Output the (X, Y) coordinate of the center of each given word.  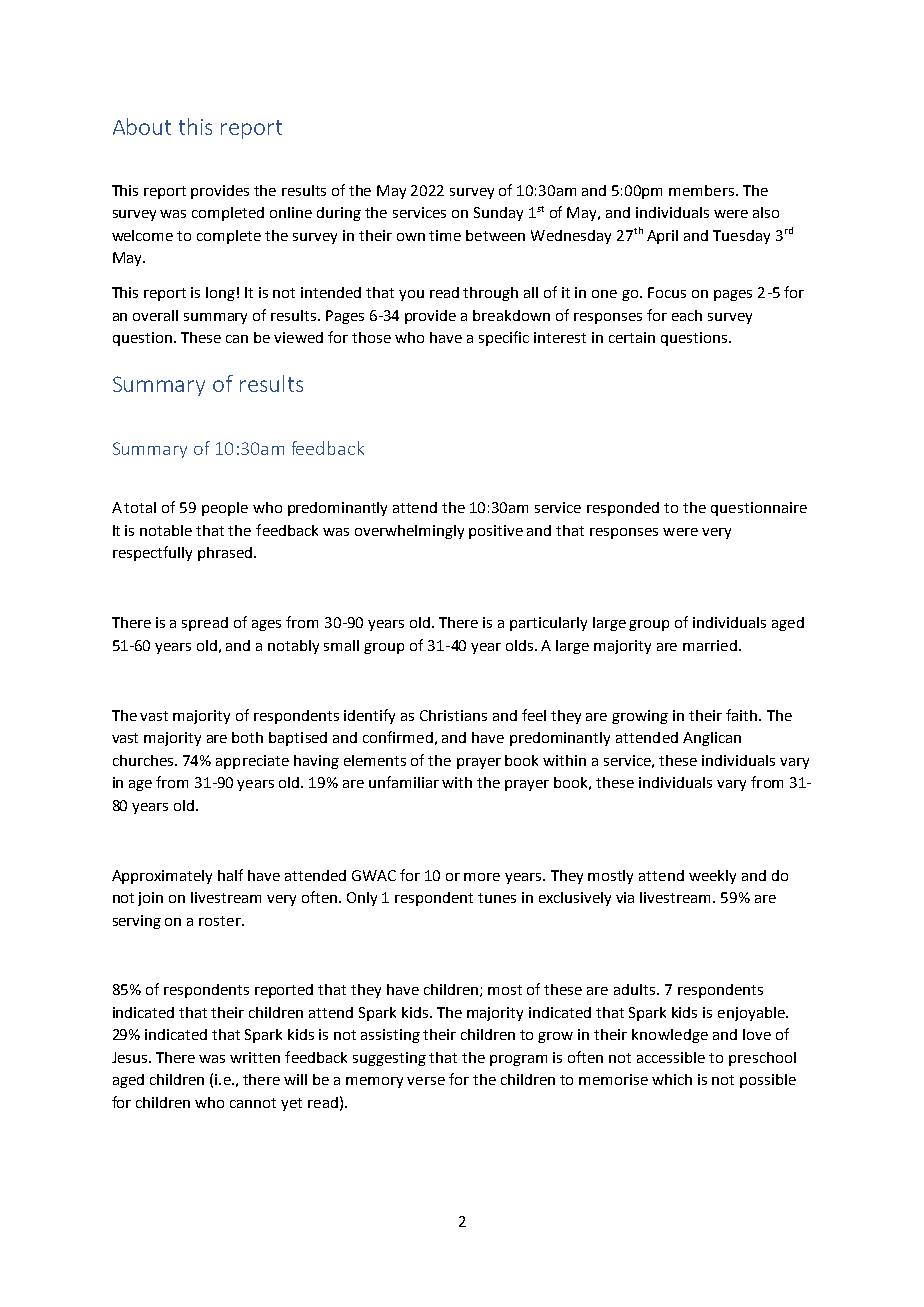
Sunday (498, 214)
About (142, 126)
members (701, 190)
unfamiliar (404, 782)
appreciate (252, 762)
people (225, 509)
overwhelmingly (409, 532)
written (255, 1057)
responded (623, 509)
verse (426, 1081)
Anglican (712, 739)
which (672, 1079)
